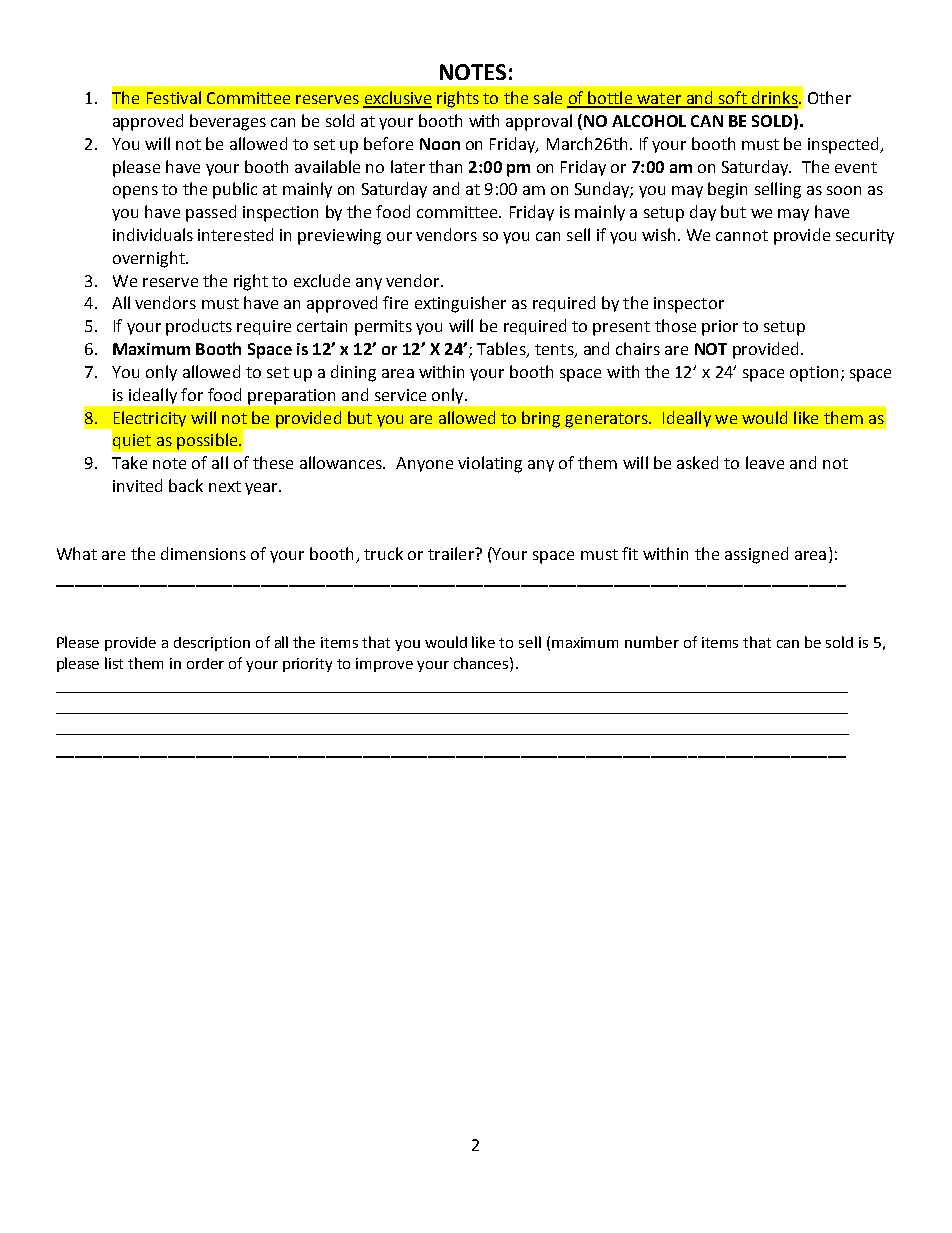 This page has width=952, height=1233. What do you see at coordinates (174, 97) in the page?
I see `Festival` at bounding box center [174, 97].
